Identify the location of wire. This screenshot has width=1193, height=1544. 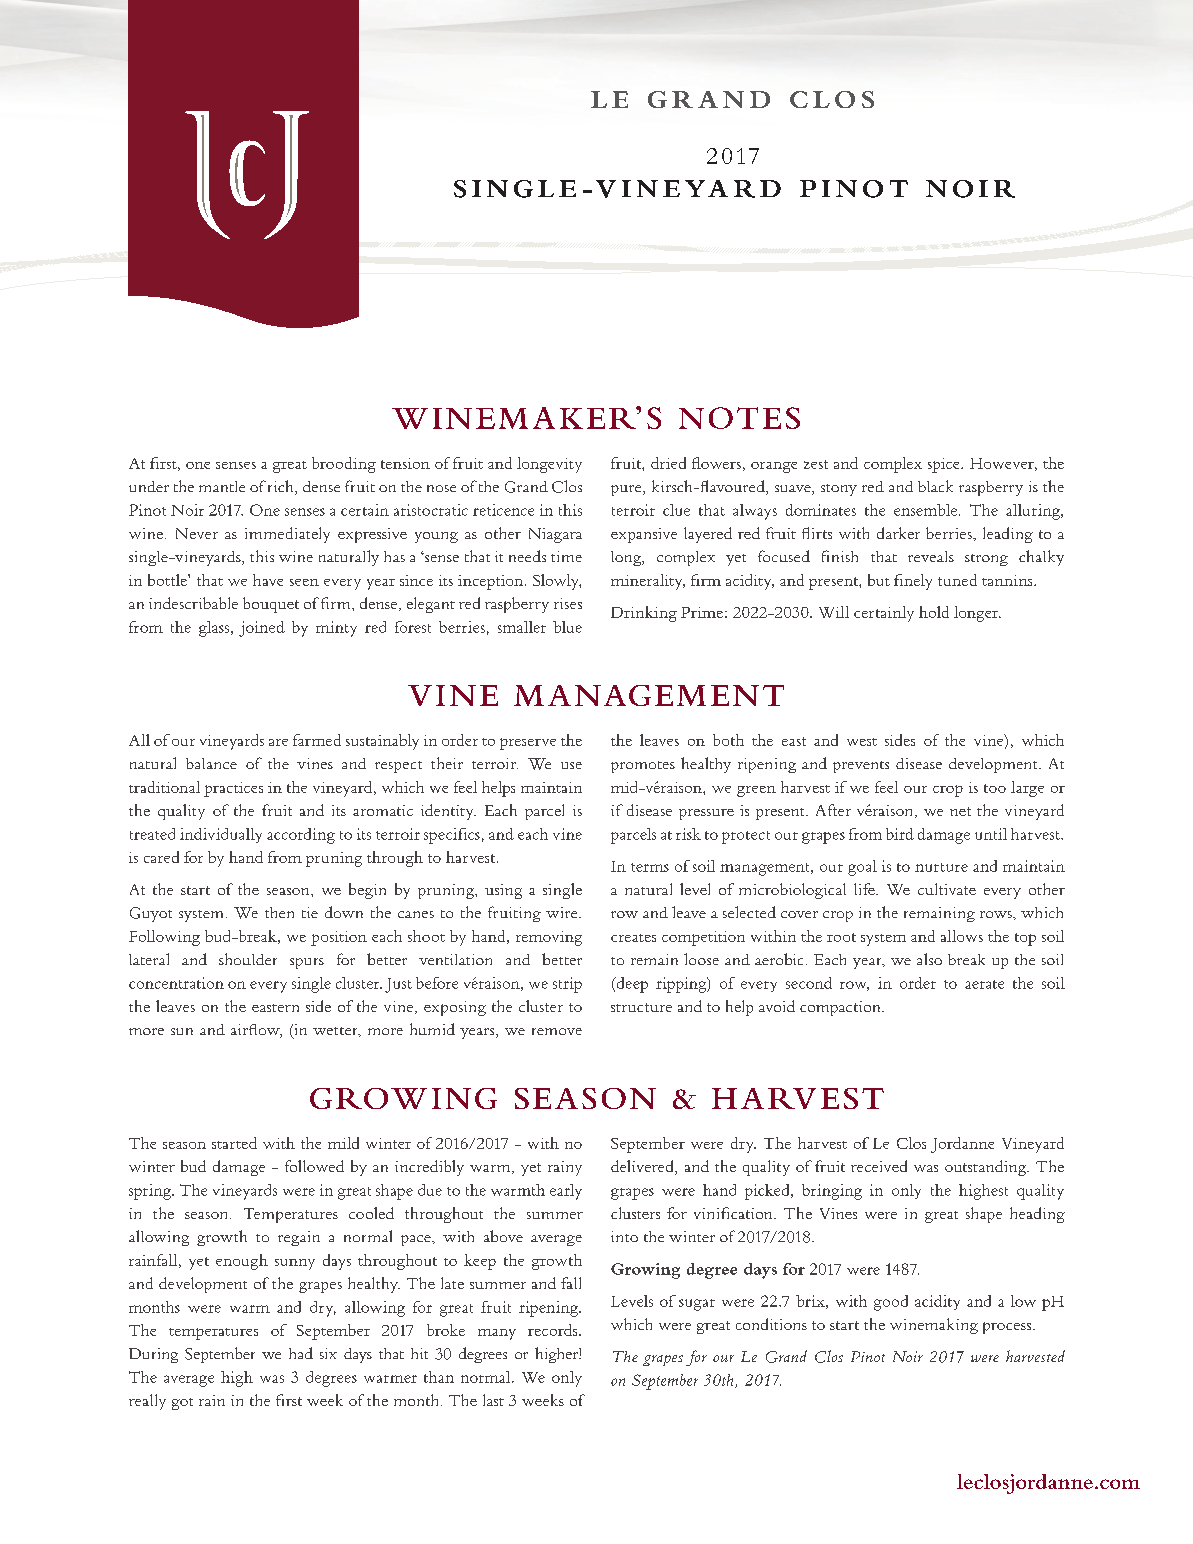
(563, 912).
